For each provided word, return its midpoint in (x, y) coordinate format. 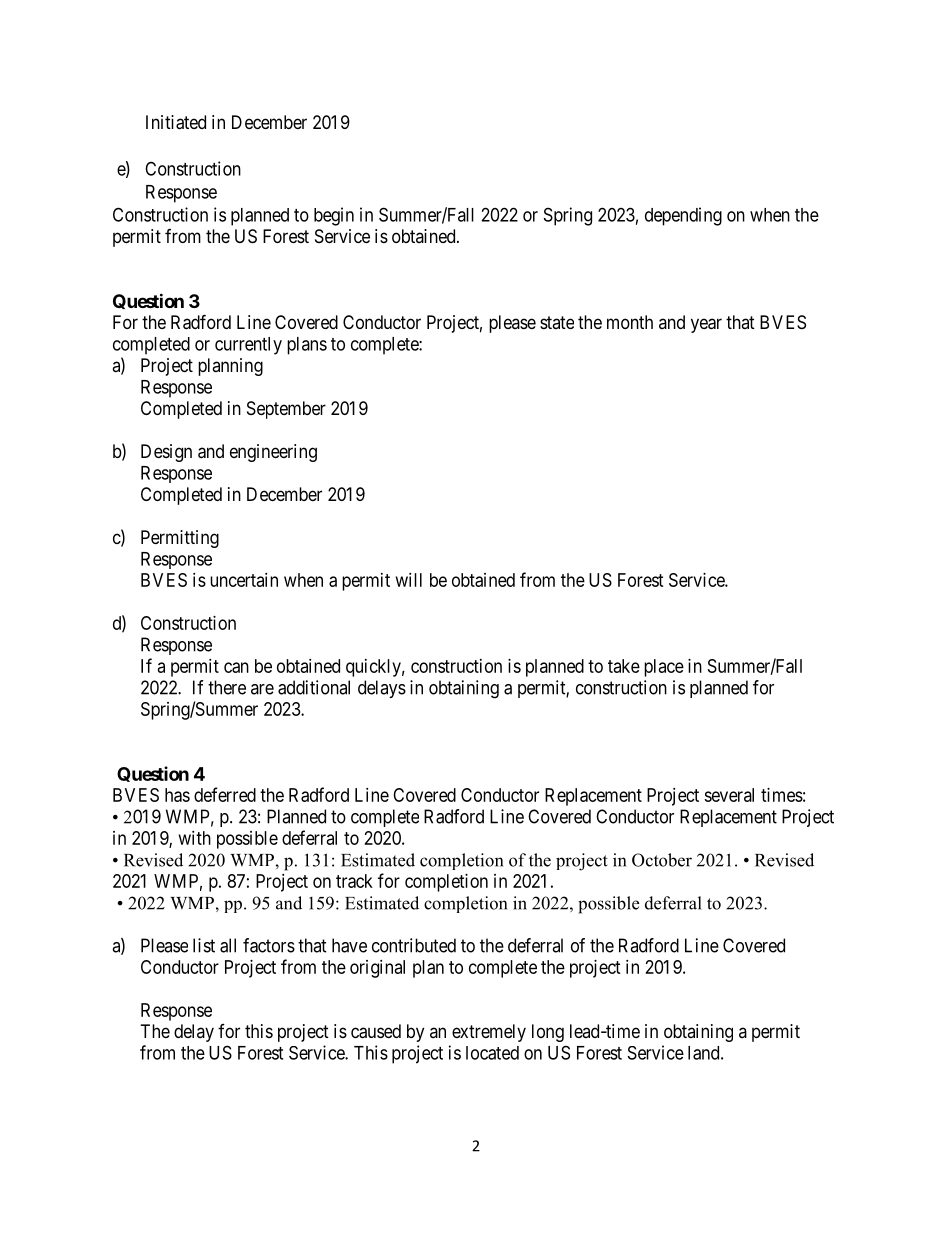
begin (334, 216)
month (630, 322)
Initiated (176, 122)
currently (248, 346)
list (204, 945)
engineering (273, 453)
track (354, 881)
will (409, 580)
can (236, 667)
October (662, 860)
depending (683, 216)
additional (314, 687)
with (195, 838)
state (557, 322)
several (729, 795)
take (624, 666)
